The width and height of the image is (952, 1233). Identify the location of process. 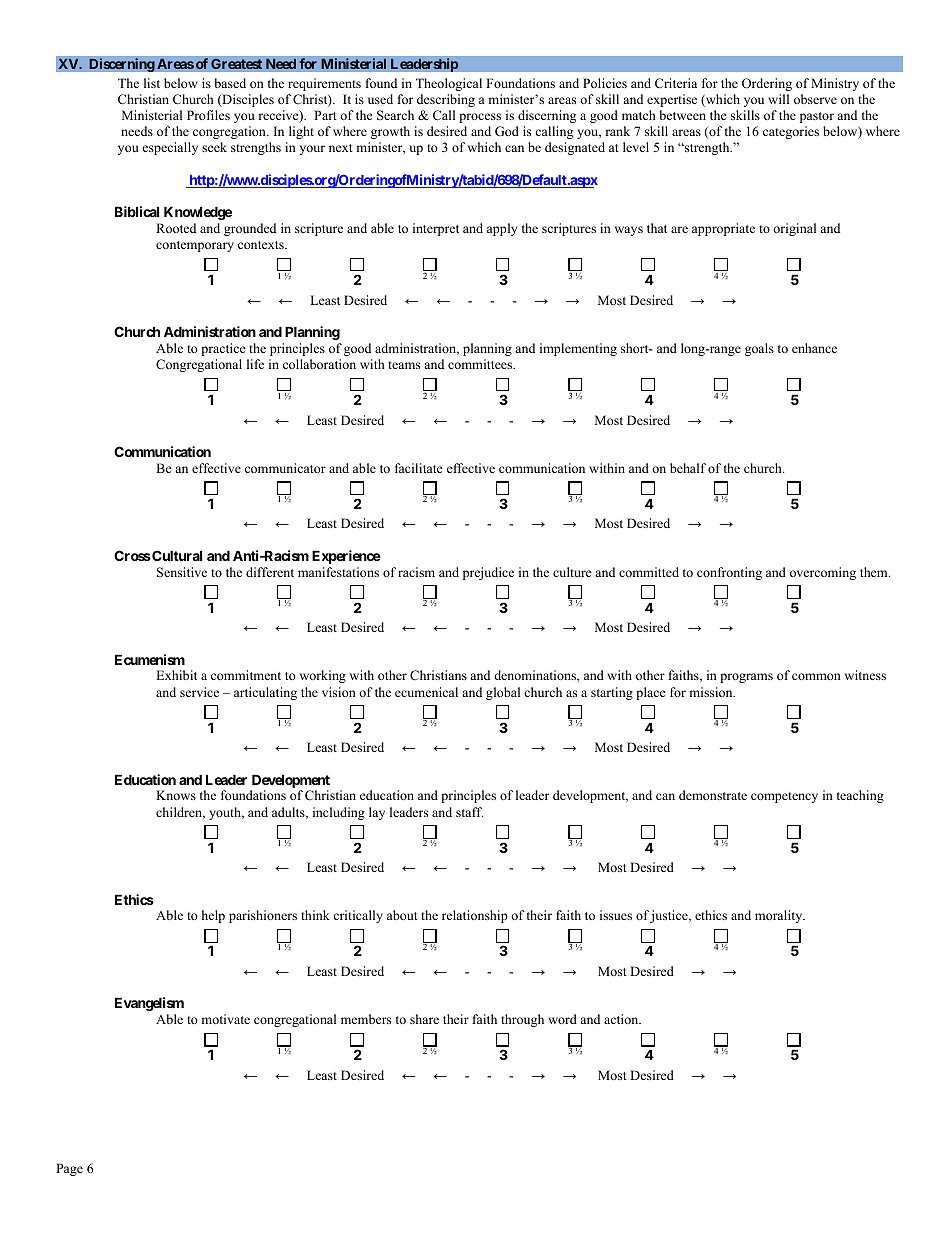
(480, 118).
